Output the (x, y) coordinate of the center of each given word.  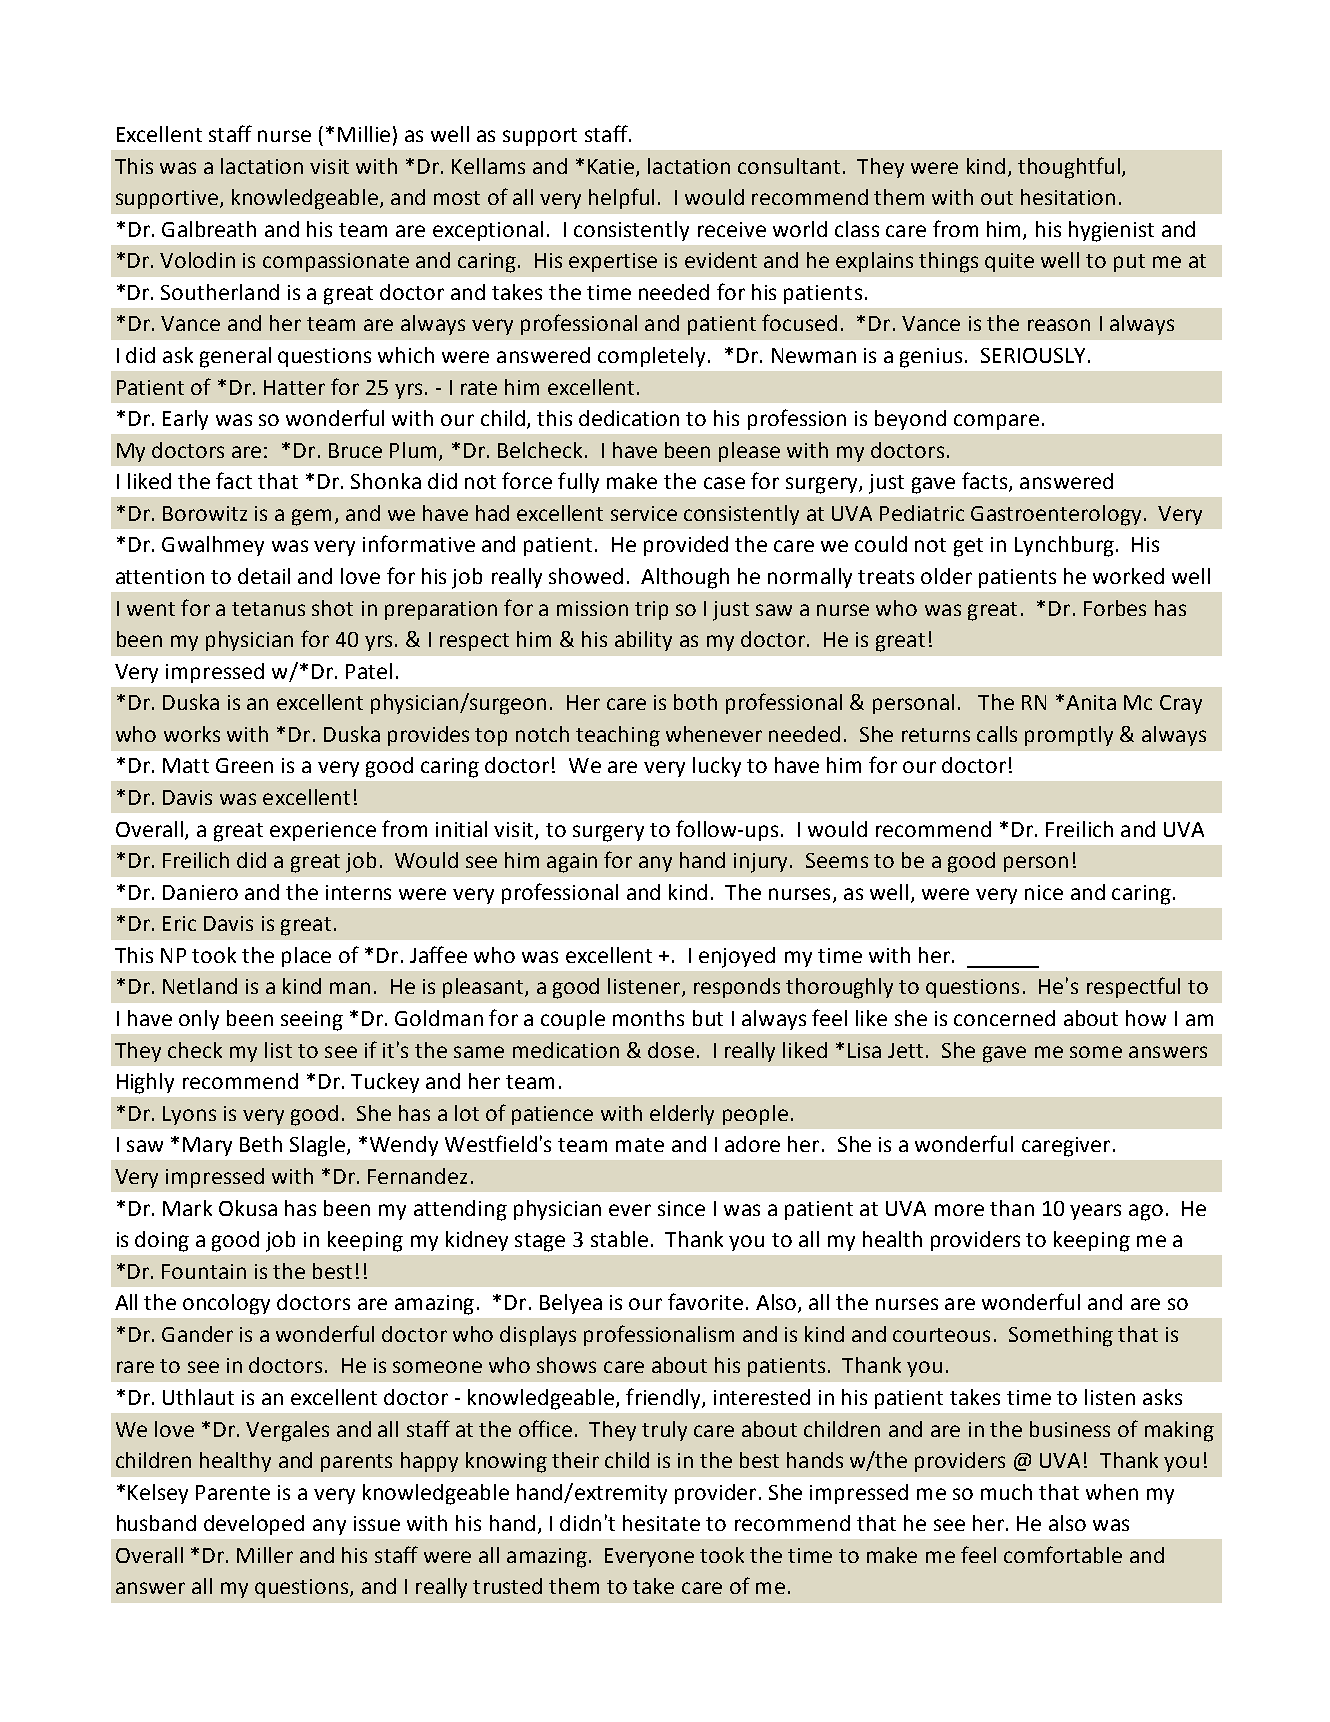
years (1095, 1212)
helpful (621, 198)
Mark (187, 1208)
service (644, 513)
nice (1044, 892)
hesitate (661, 1523)
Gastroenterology (1056, 515)
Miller (265, 1555)
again (572, 863)
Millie (364, 134)
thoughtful (1069, 168)
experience (323, 831)
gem (311, 517)
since (681, 1208)
